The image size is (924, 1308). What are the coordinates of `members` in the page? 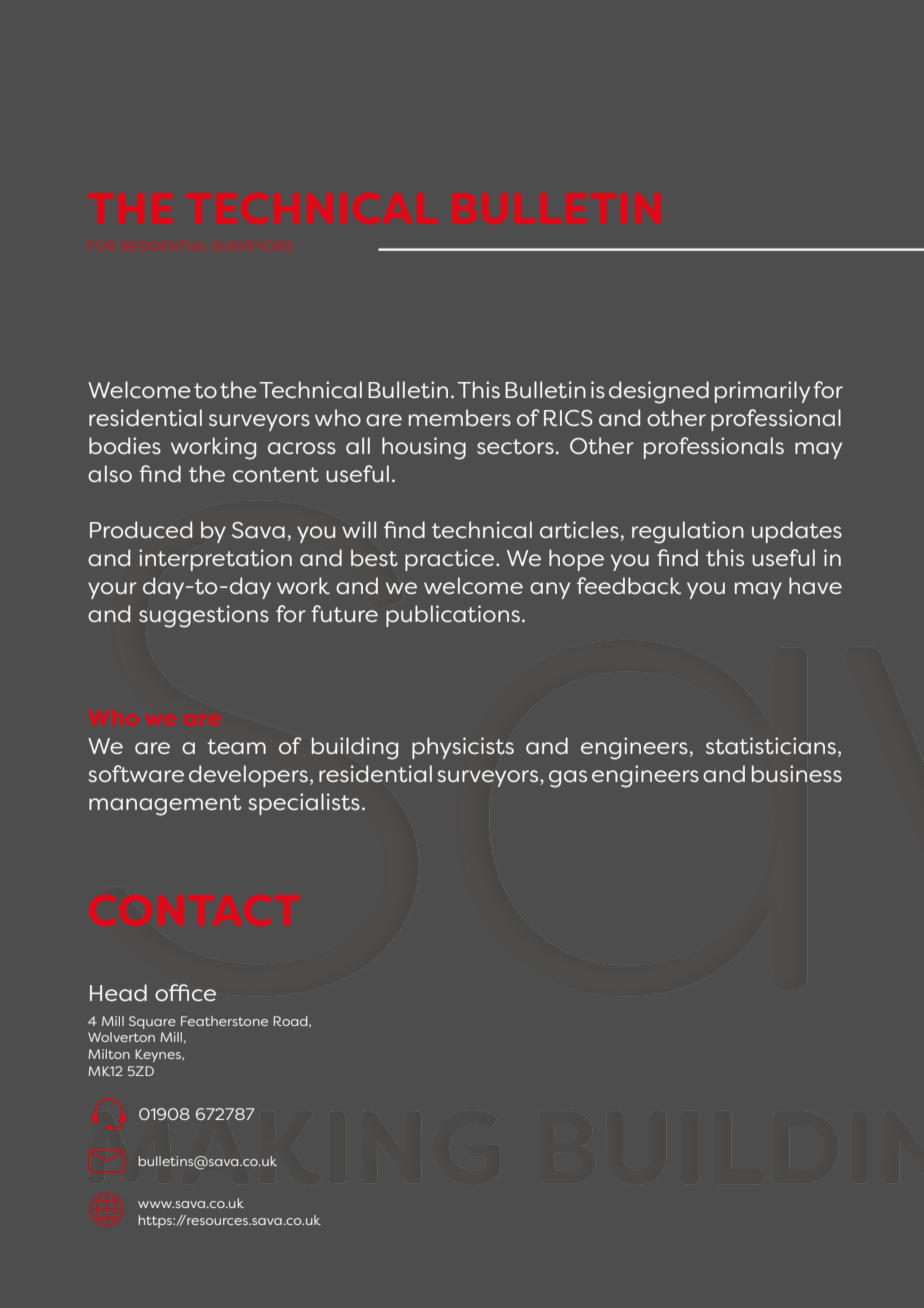 It's located at (460, 417).
